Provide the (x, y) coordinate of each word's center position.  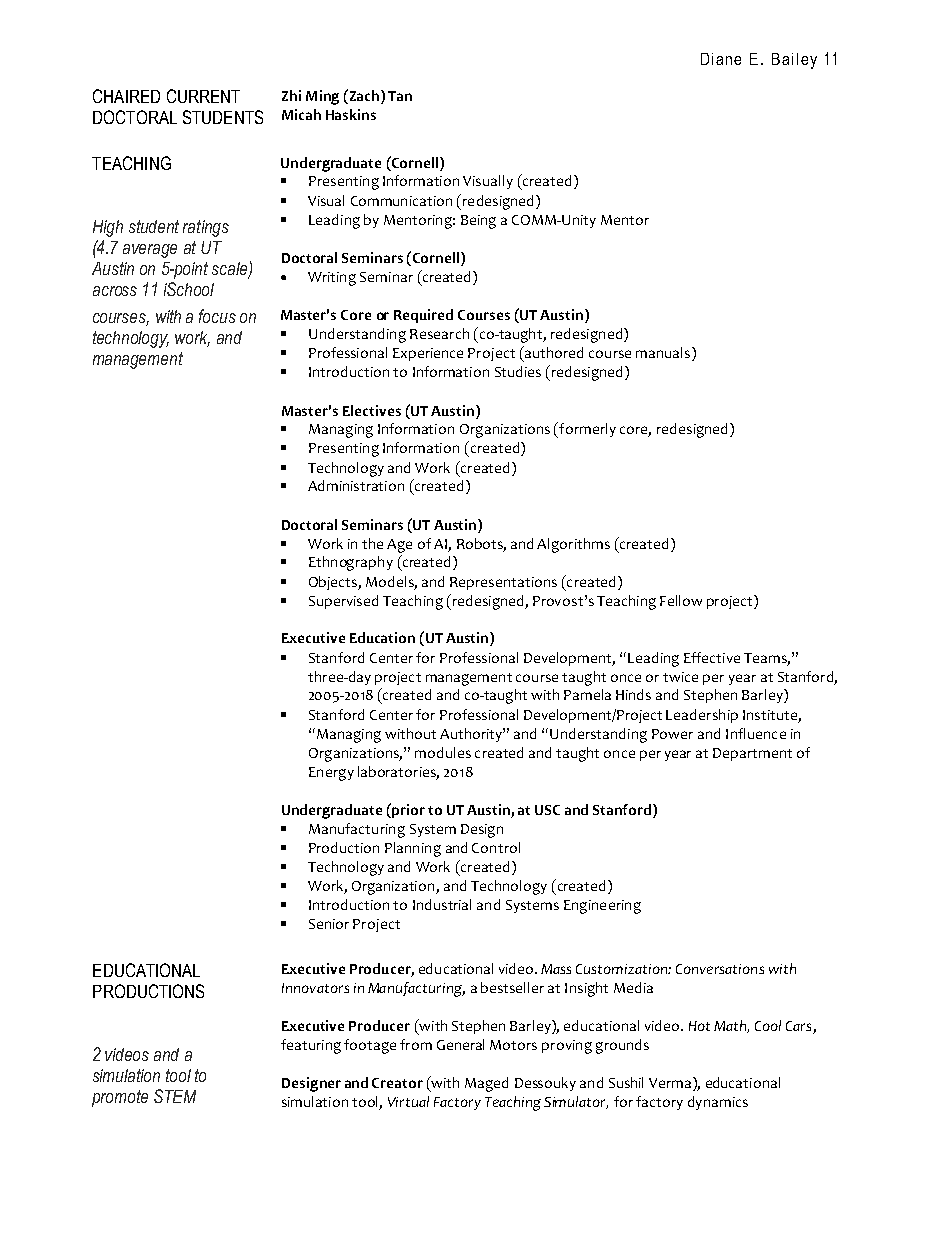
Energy (331, 774)
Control (496, 847)
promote (120, 1098)
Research (439, 333)
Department (752, 754)
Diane (721, 59)
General (460, 1044)
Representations (503, 583)
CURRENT (203, 96)
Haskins (351, 114)
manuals (663, 352)
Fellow (681, 600)
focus (217, 316)
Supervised (343, 602)
